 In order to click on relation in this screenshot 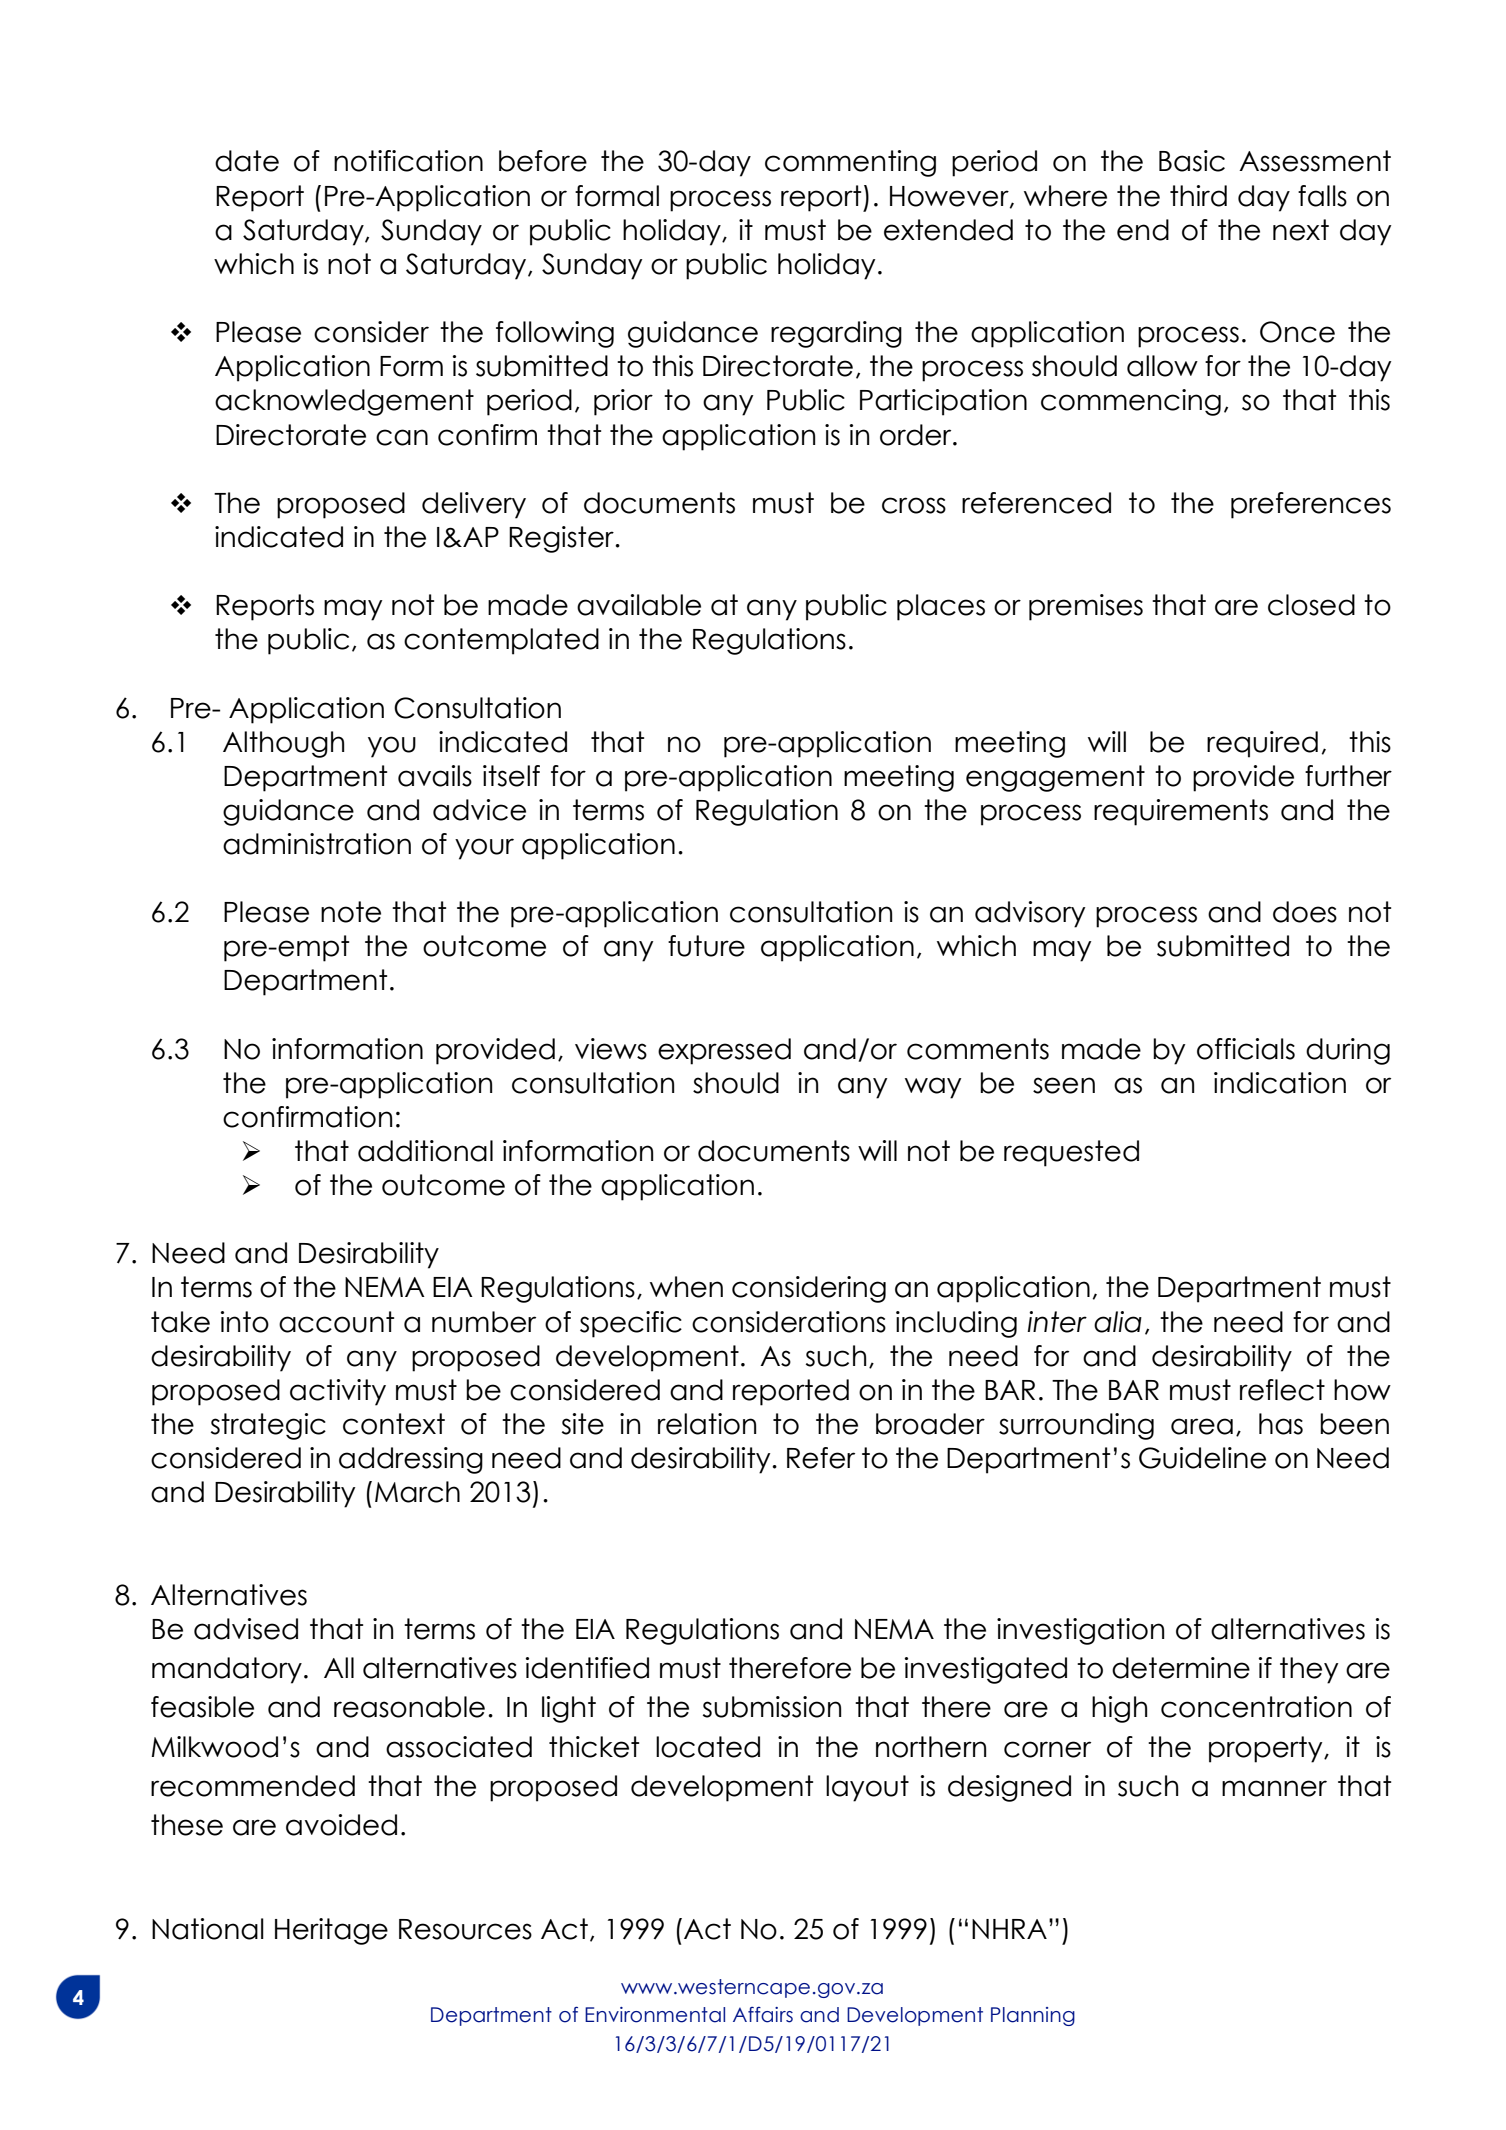, I will do `click(707, 1424)`.
